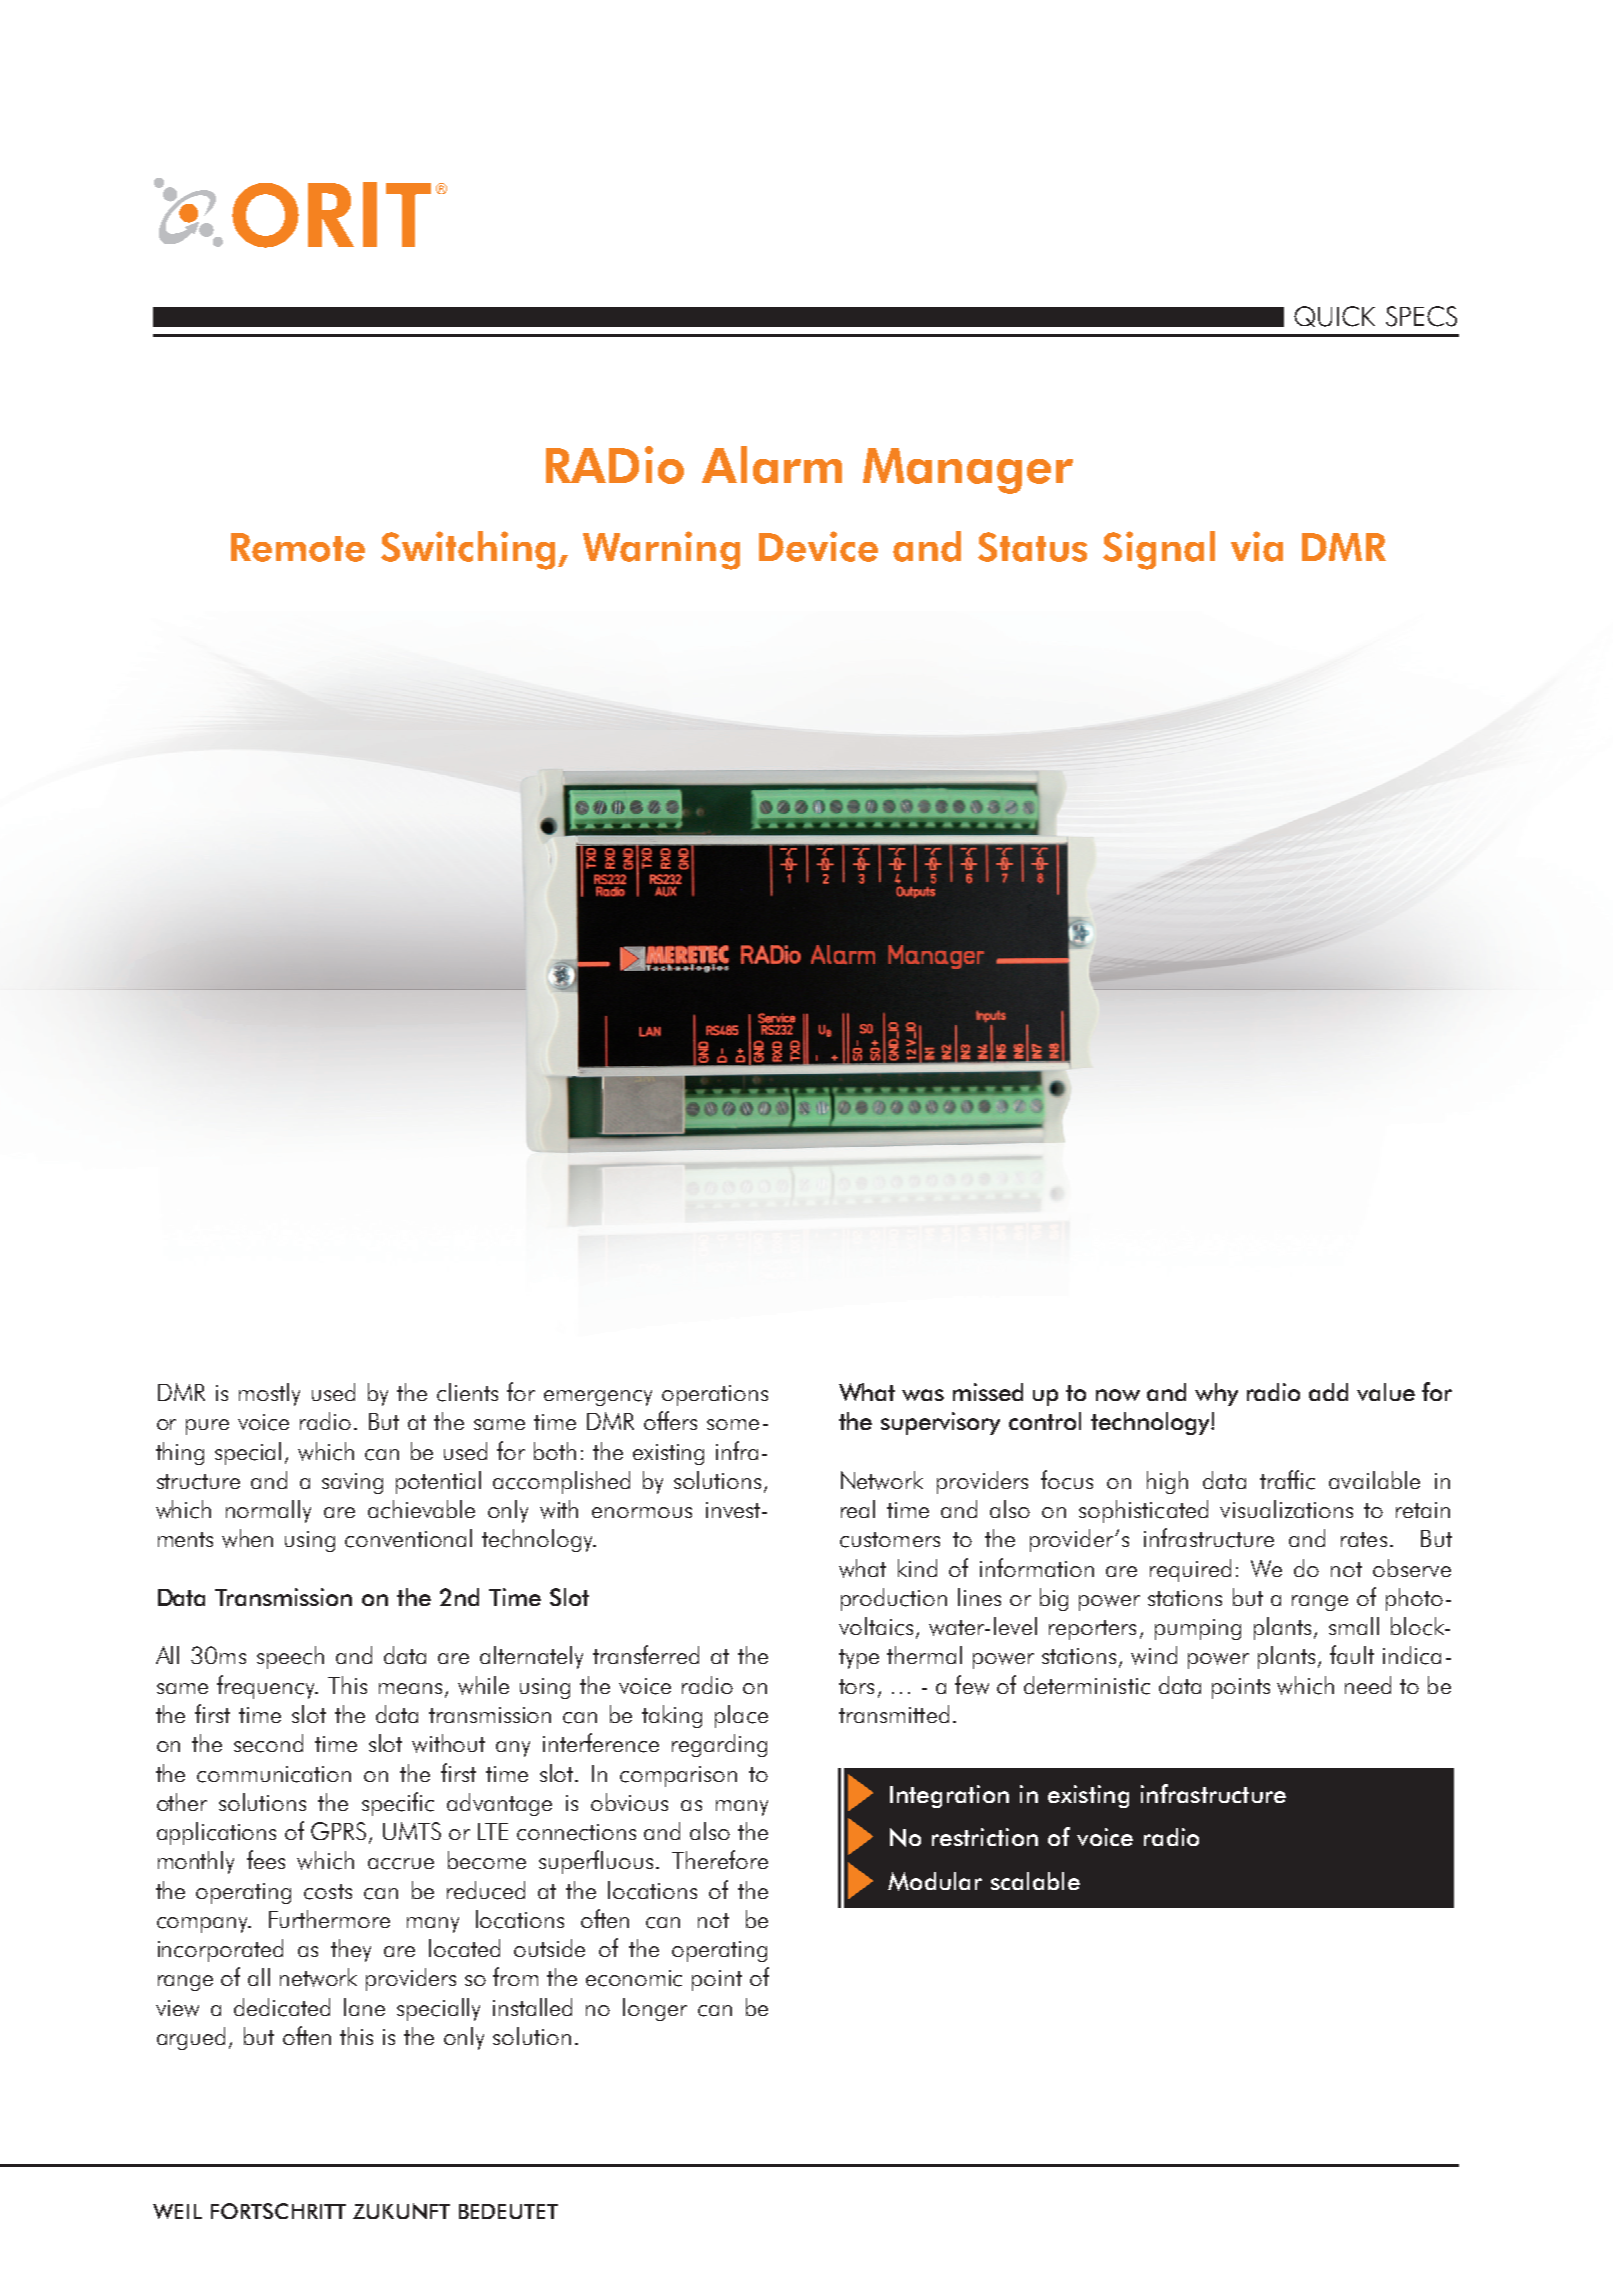 This screenshot has width=1613, height=2281. I want to click on Remote, so click(298, 547).
